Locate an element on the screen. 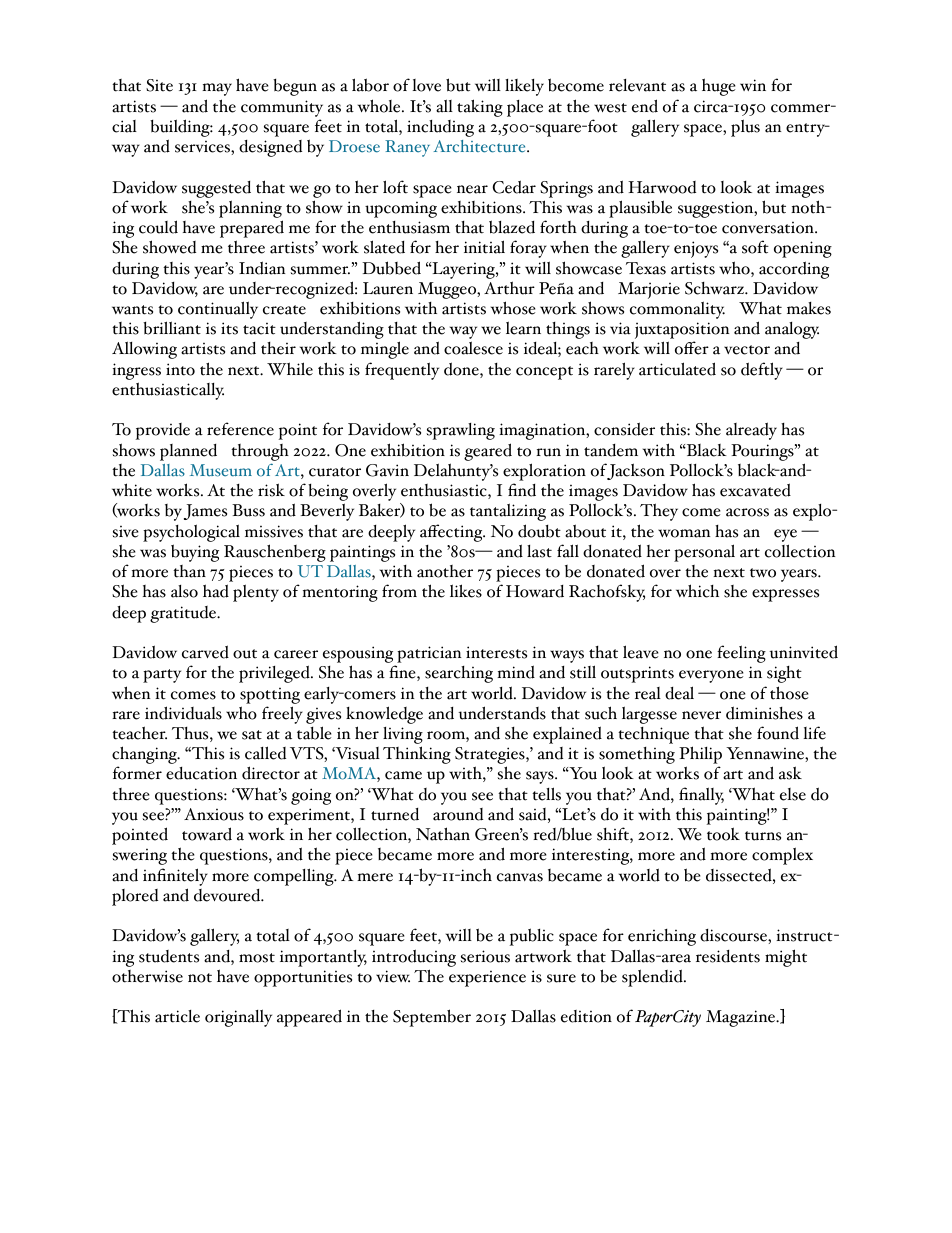  may is located at coordinates (217, 89).
